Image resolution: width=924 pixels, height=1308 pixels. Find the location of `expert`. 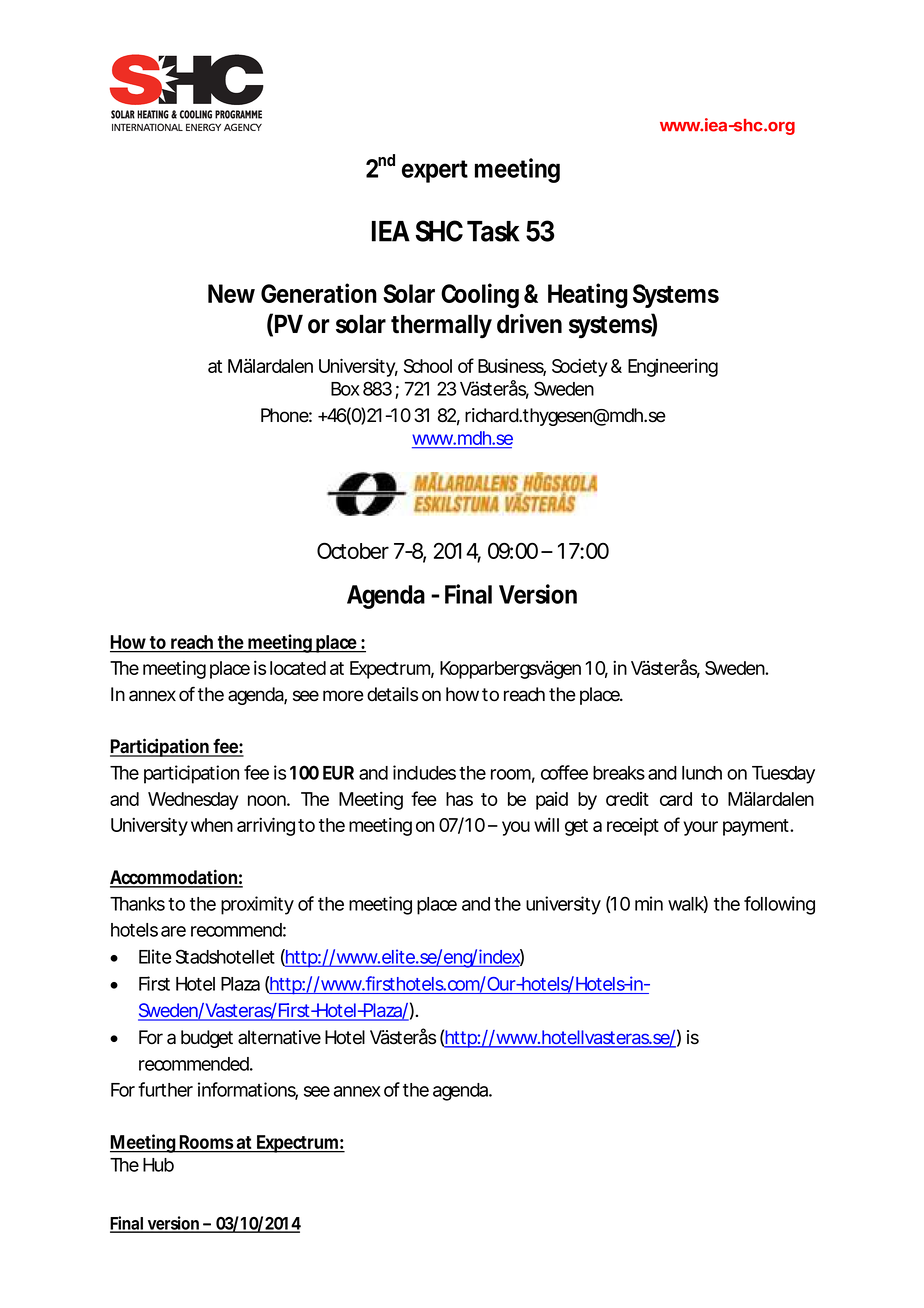

expert is located at coordinates (435, 171).
